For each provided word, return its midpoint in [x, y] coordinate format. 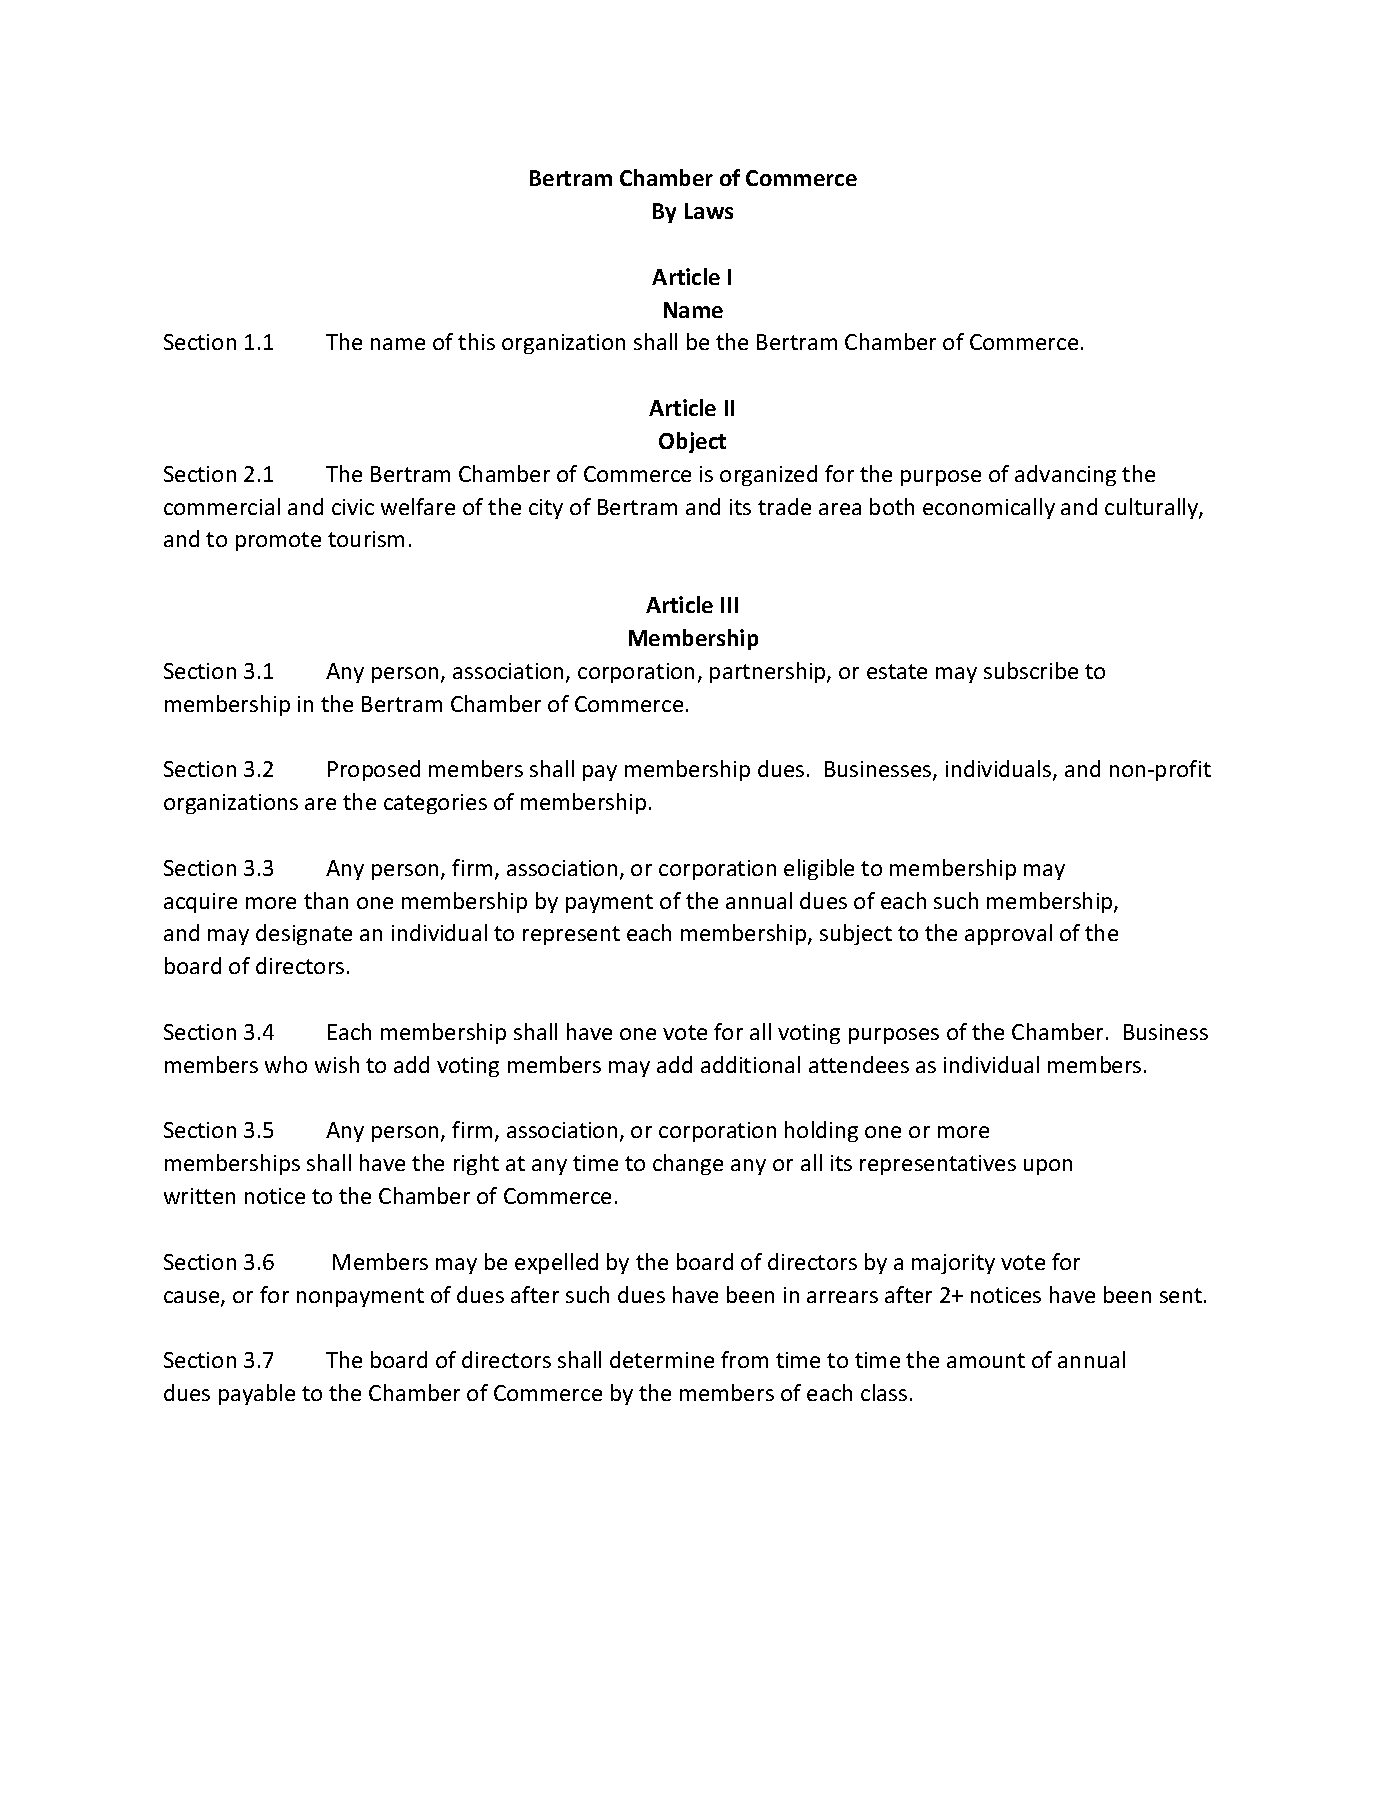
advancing [1065, 475]
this [476, 341]
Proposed [374, 770]
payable [257, 1394]
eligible [819, 869]
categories [435, 804]
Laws [709, 211]
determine [662, 1359]
